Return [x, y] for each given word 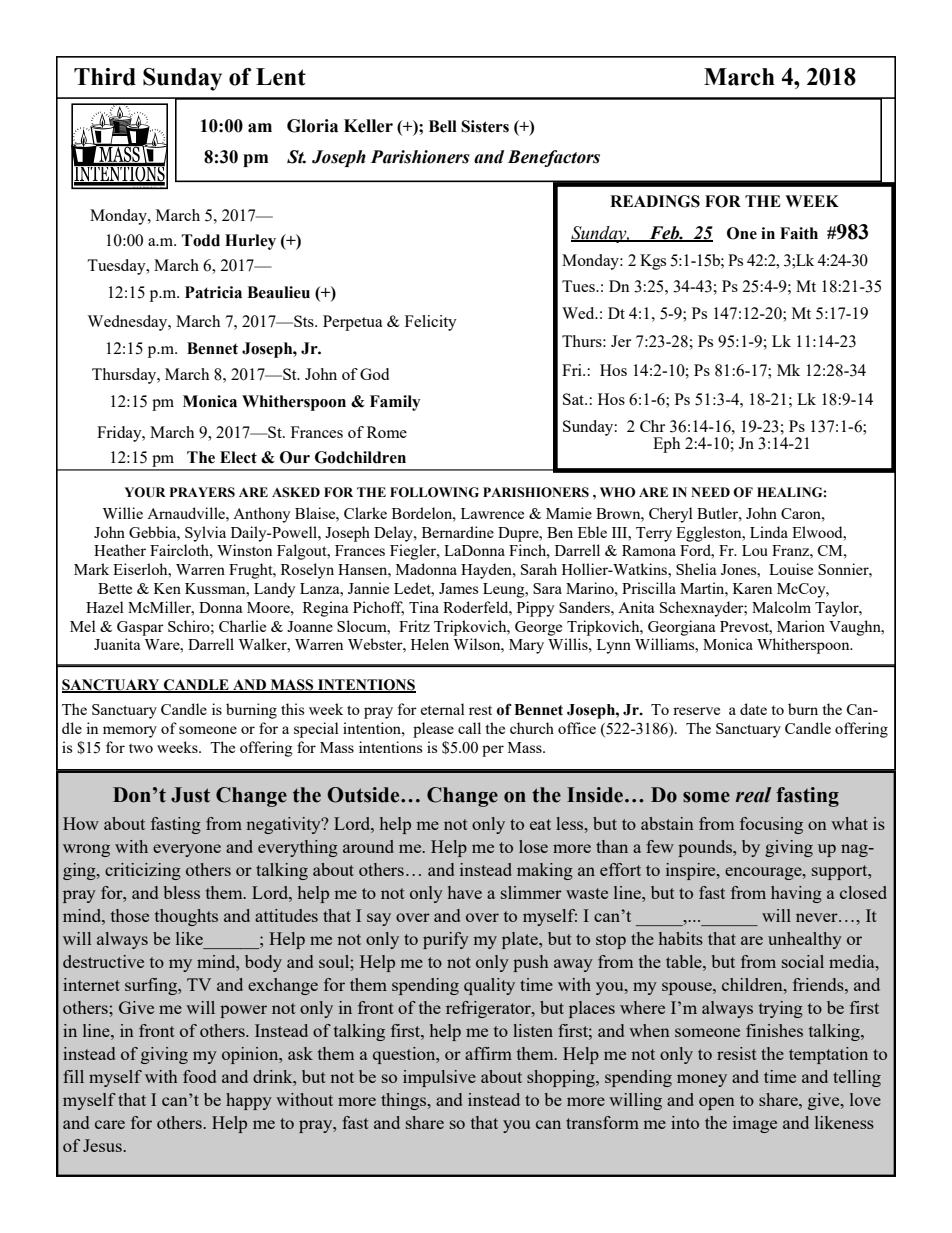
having [796, 894]
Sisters [485, 126]
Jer [621, 341]
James [458, 588]
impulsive [439, 1078]
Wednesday [128, 323]
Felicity [431, 323]
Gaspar [140, 628]
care [110, 1124]
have [465, 892]
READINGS [655, 201]
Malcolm [781, 607]
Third [105, 77]
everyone [187, 850]
